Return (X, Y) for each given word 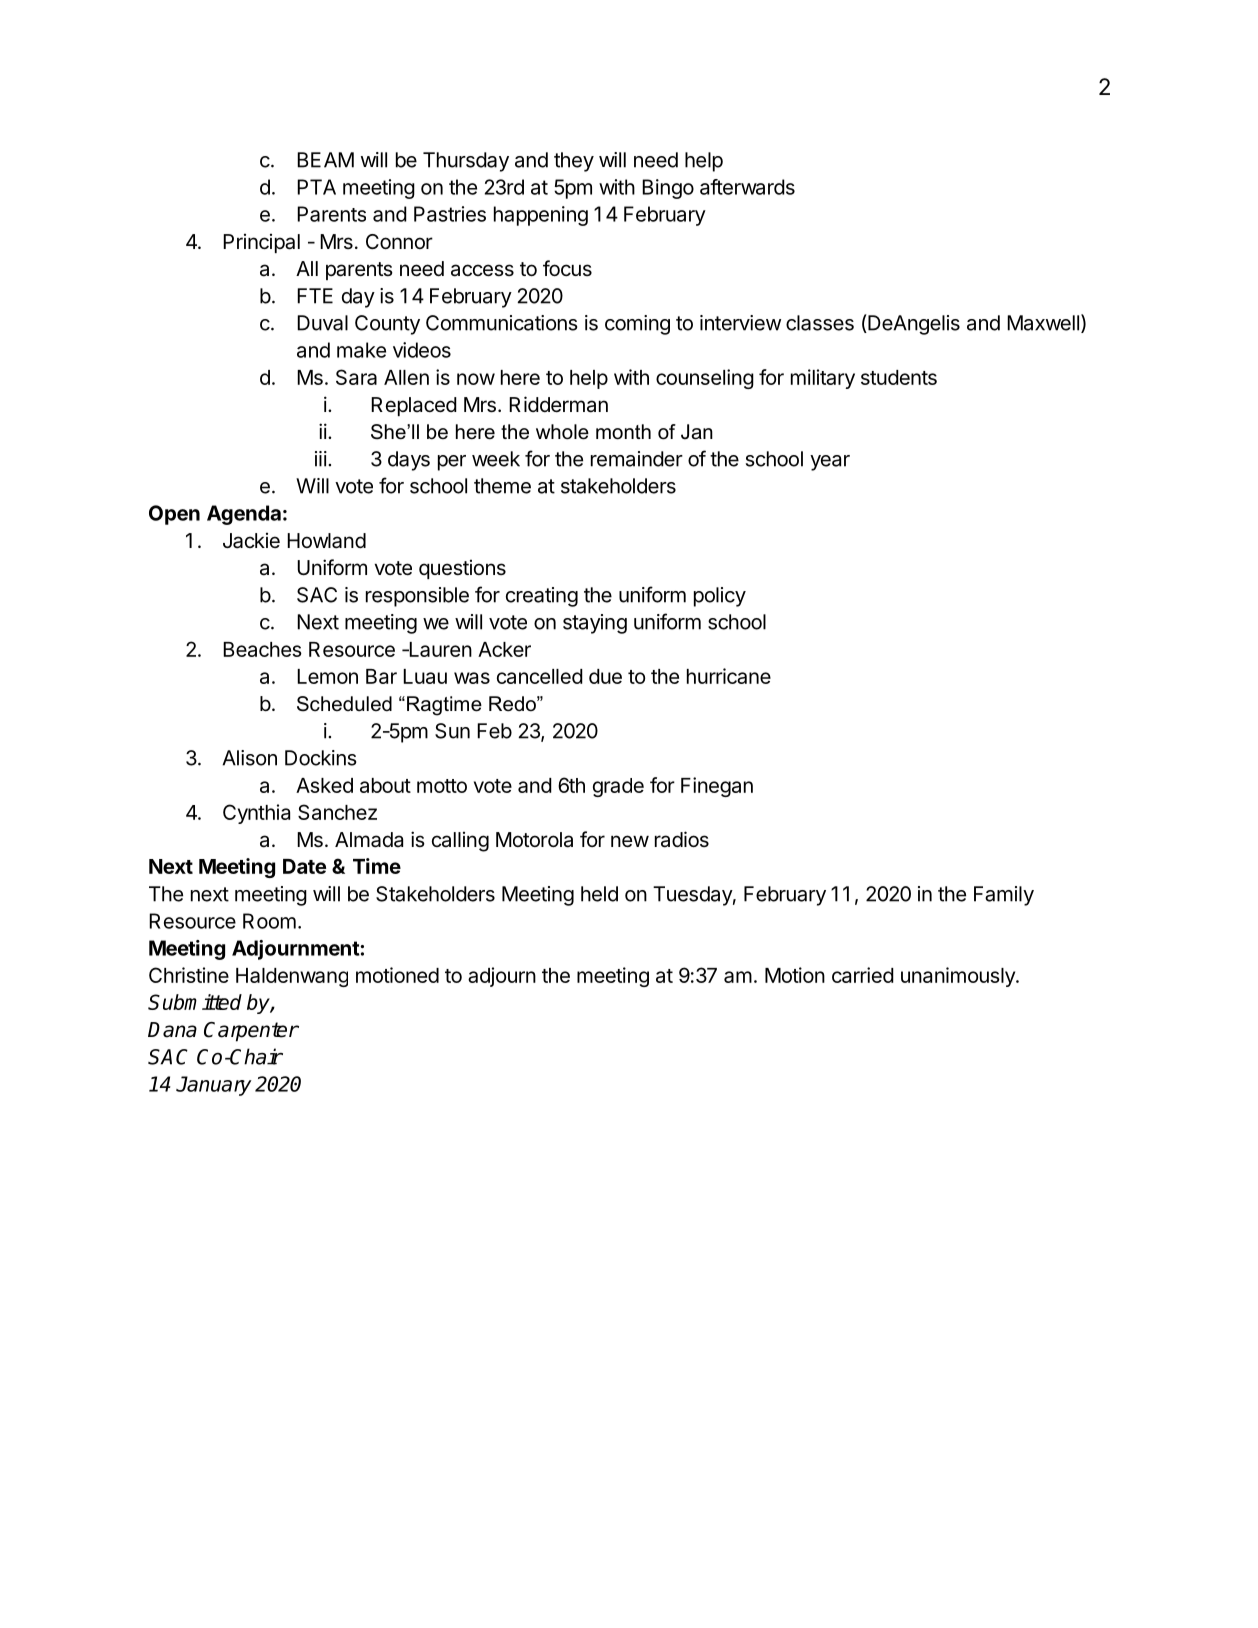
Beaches (262, 649)
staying (595, 624)
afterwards (747, 187)
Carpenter (251, 1032)
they (574, 162)
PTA (316, 187)
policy (720, 597)
